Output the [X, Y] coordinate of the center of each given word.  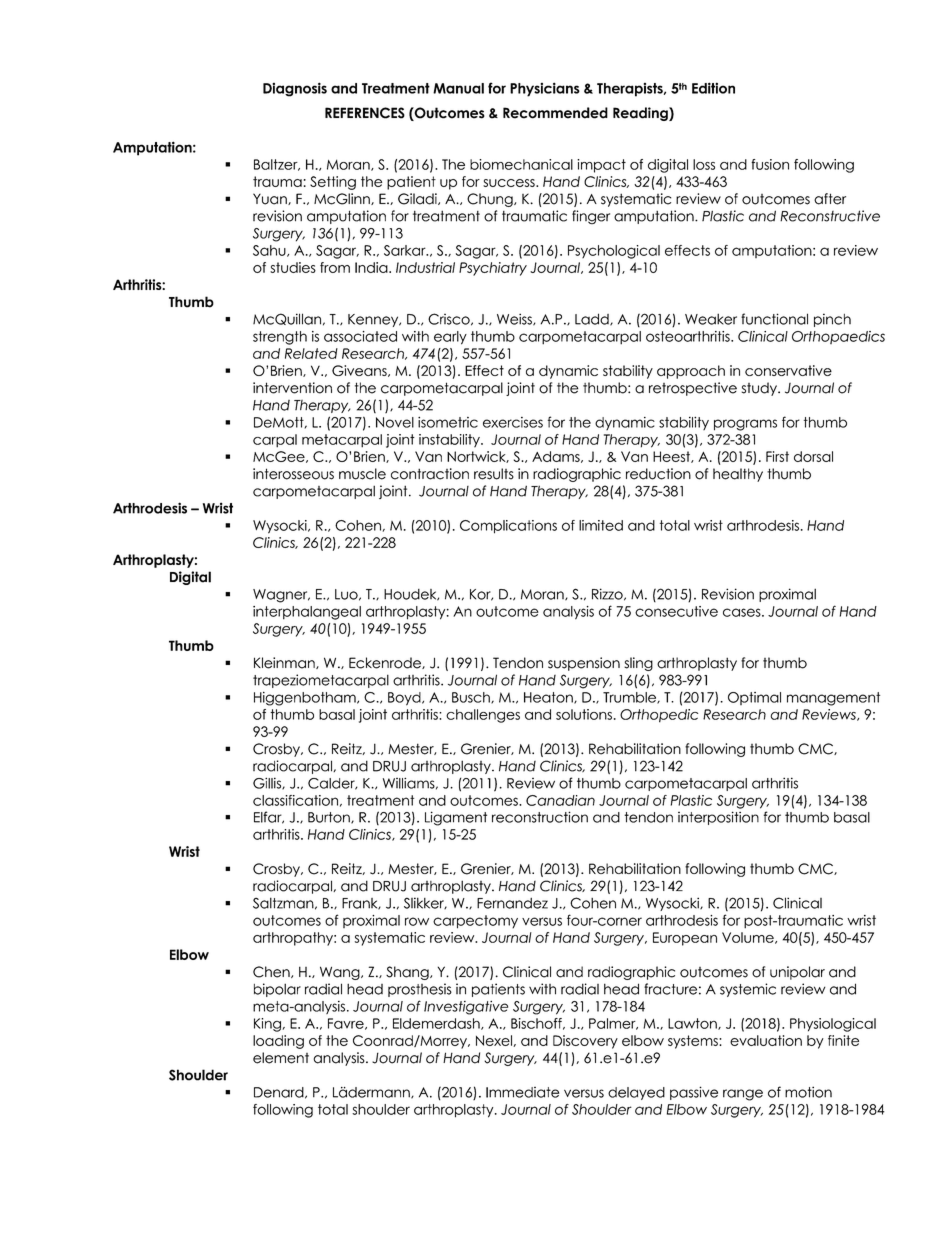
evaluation [766, 1040]
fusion [770, 164]
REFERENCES [365, 113]
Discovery [585, 1042]
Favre [347, 1024]
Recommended [555, 113]
